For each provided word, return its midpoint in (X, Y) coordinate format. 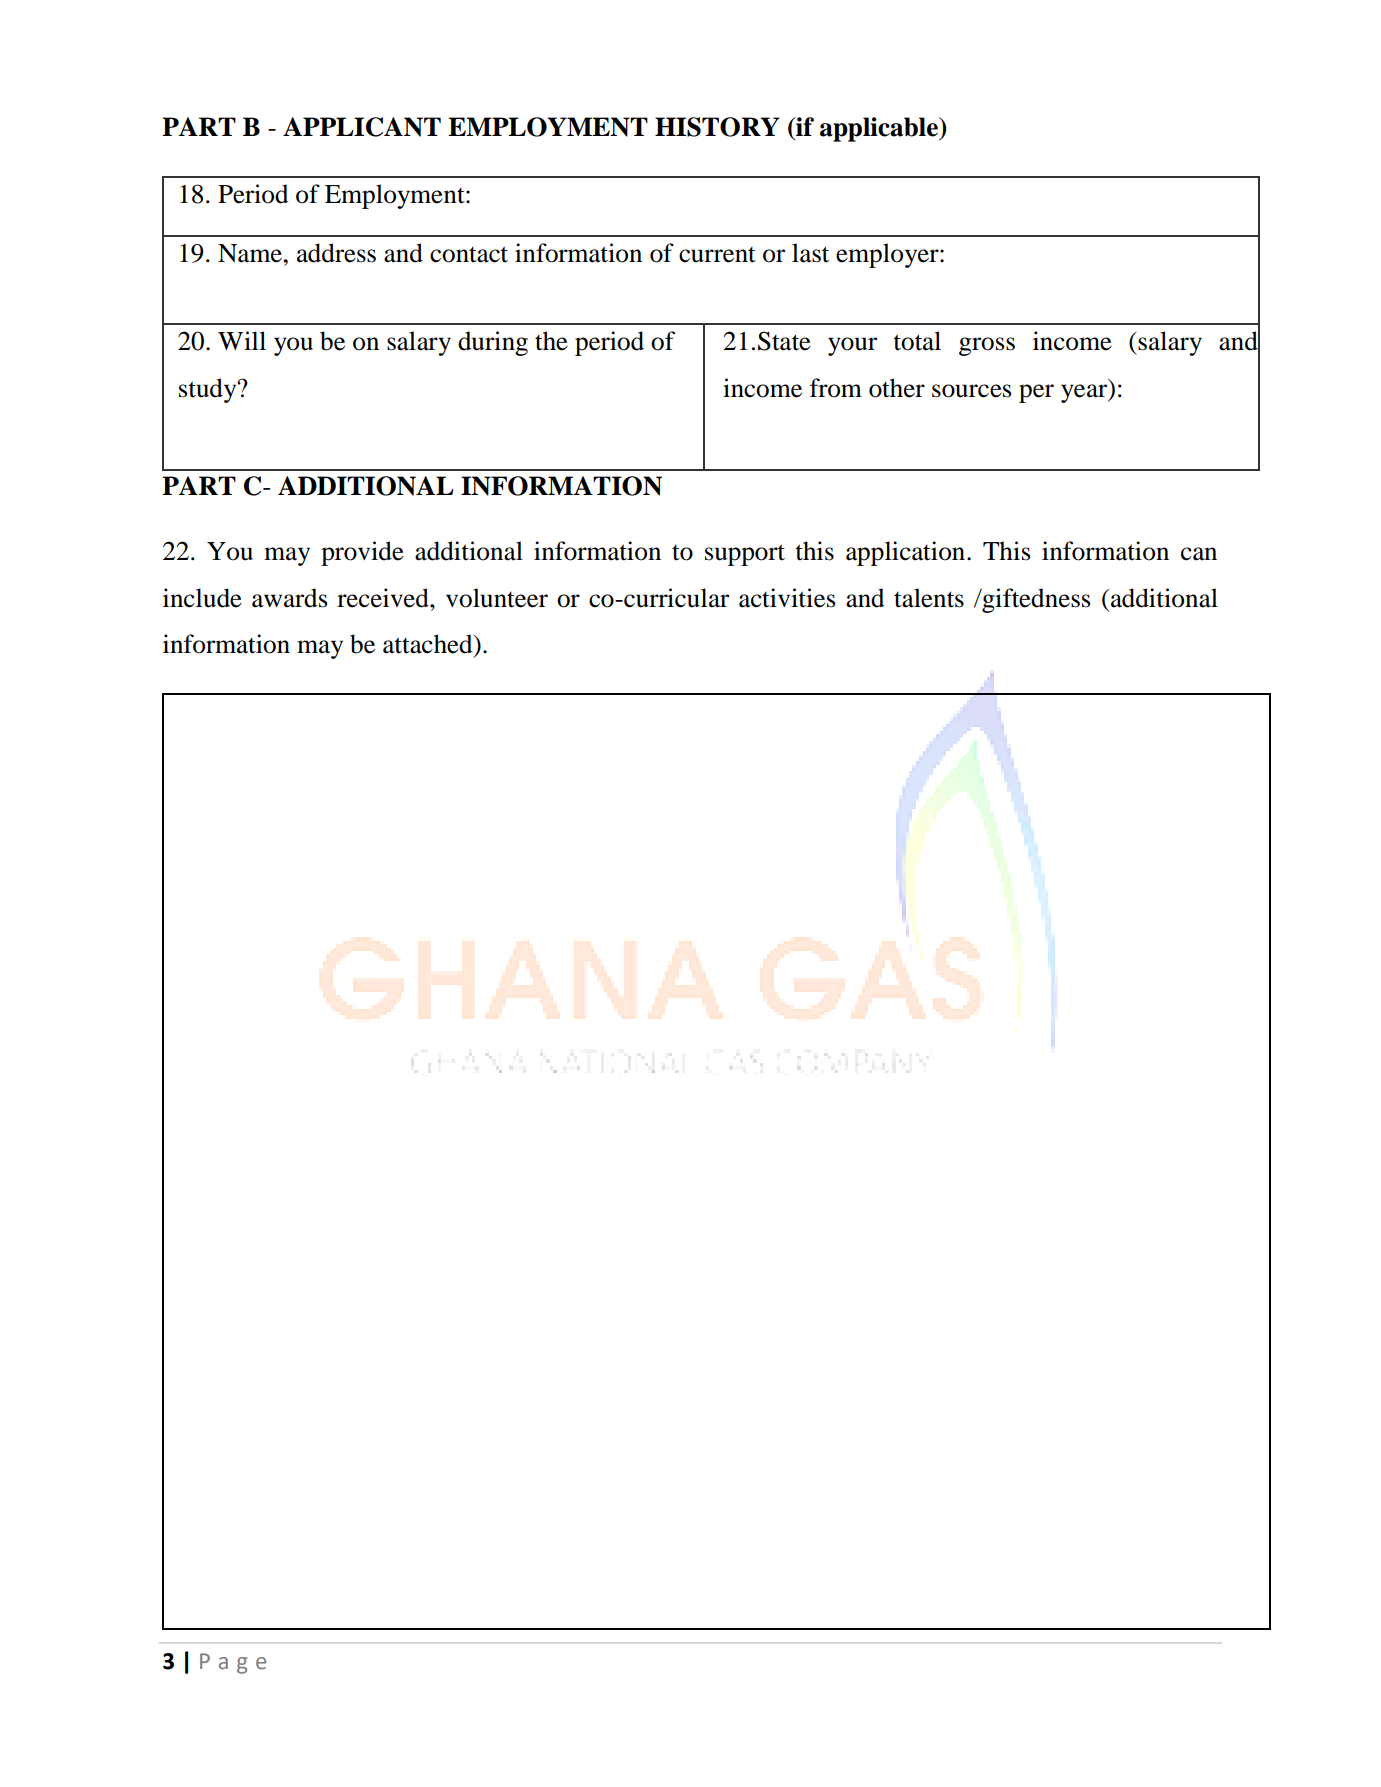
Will (242, 340)
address (336, 253)
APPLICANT (362, 127)
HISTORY (717, 127)
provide (362, 553)
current (717, 255)
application (907, 553)
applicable (880, 129)
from (836, 388)
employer (888, 255)
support (745, 555)
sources (971, 391)
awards (289, 598)
